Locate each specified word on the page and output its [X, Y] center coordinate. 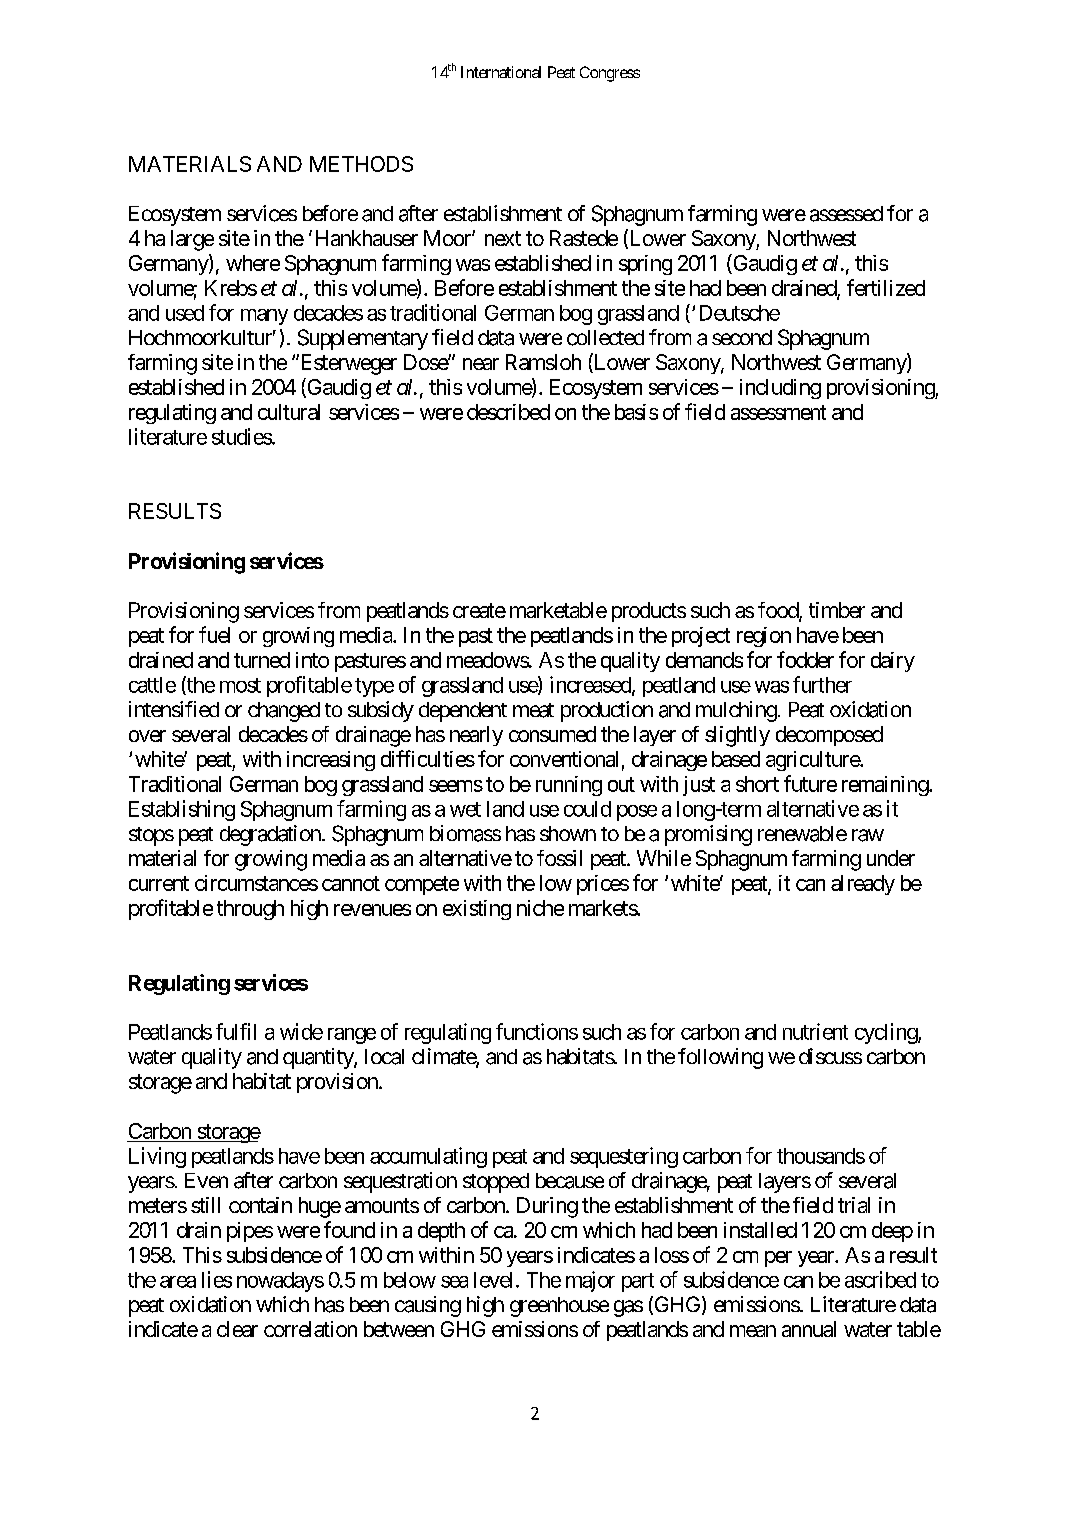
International [501, 72]
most [240, 685]
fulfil [236, 1031]
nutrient [815, 1031]
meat [533, 710]
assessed [846, 214]
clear [237, 1329]
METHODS [361, 164]
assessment [778, 412]
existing [477, 910]
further [822, 684]
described [508, 412]
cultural [289, 412]
